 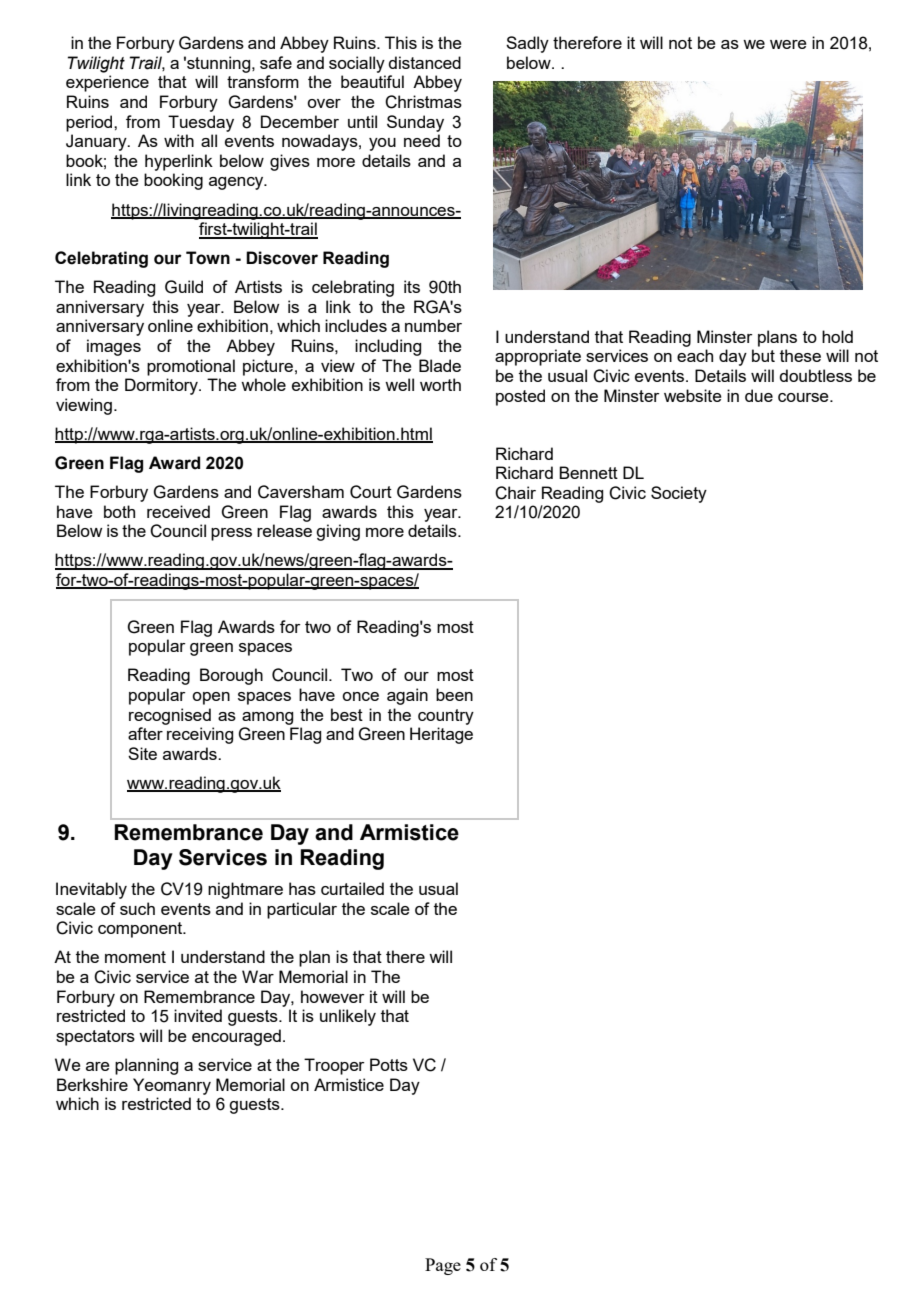 What do you see at coordinates (424, 62) in the document?
I see `distanced` at bounding box center [424, 62].
